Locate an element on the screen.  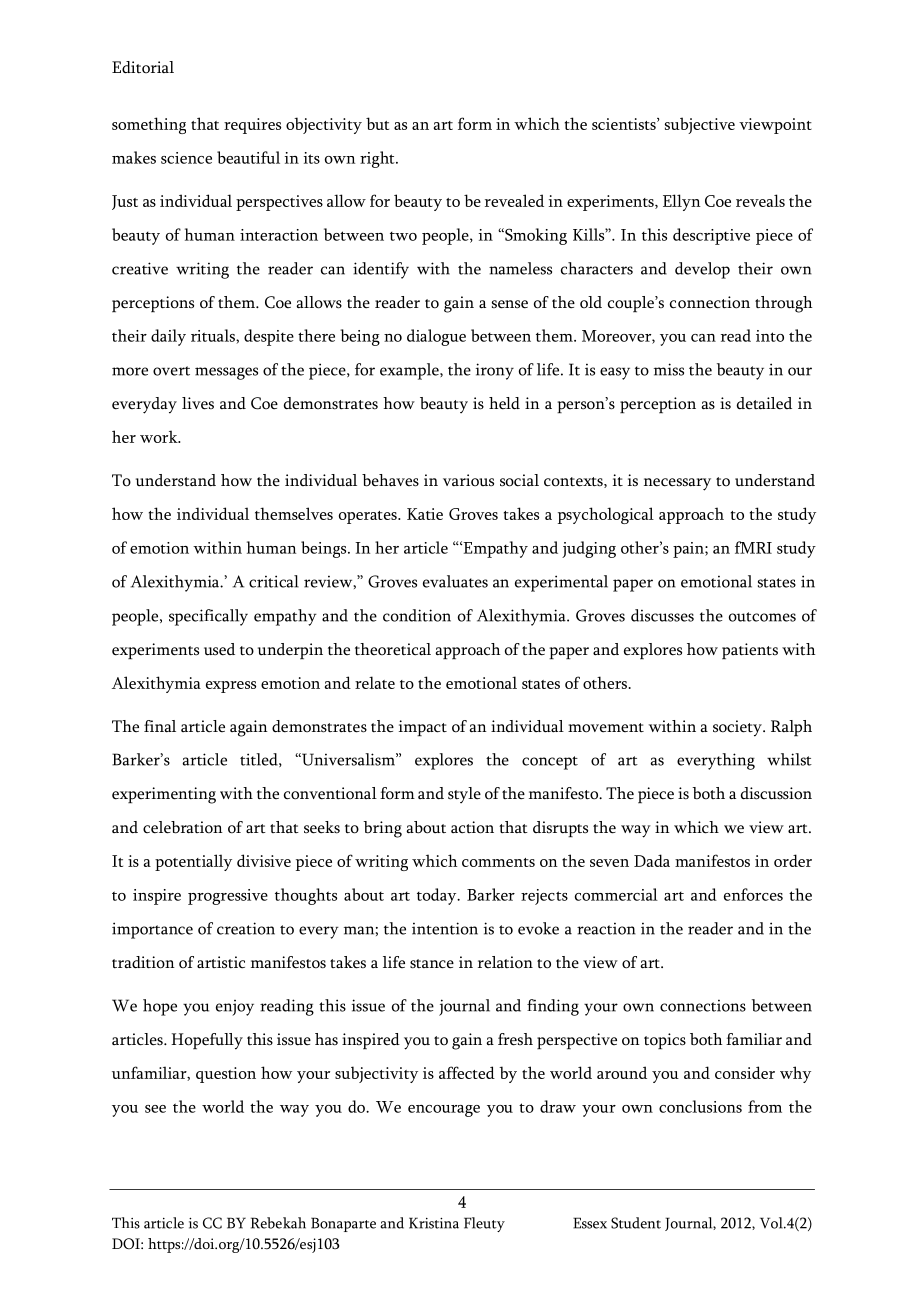
patients is located at coordinates (750, 651).
